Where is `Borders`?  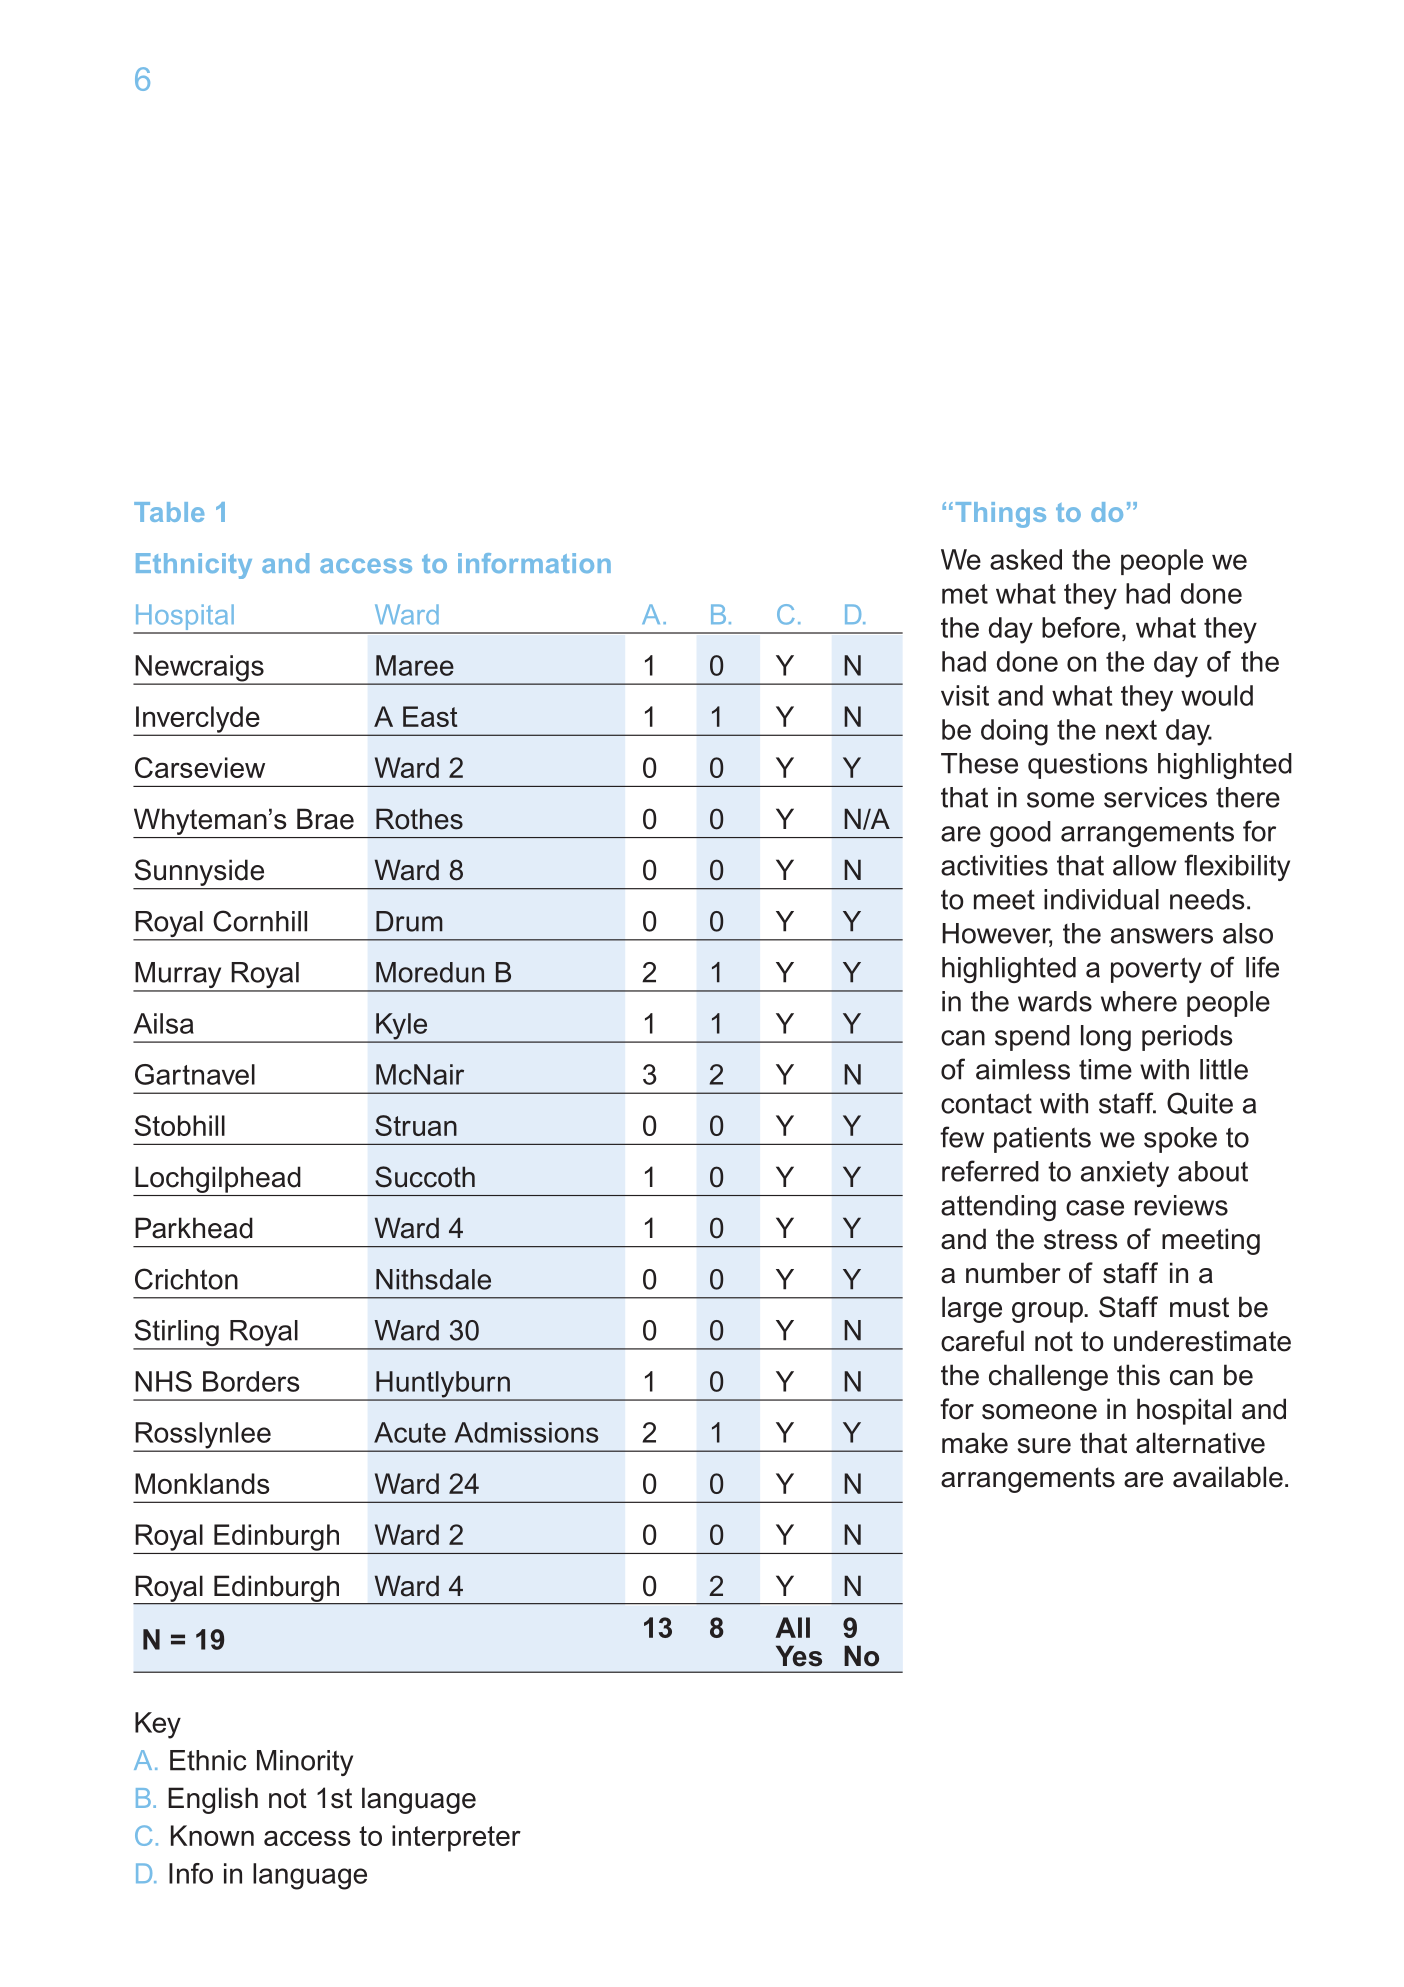 Borders is located at coordinates (251, 1381).
